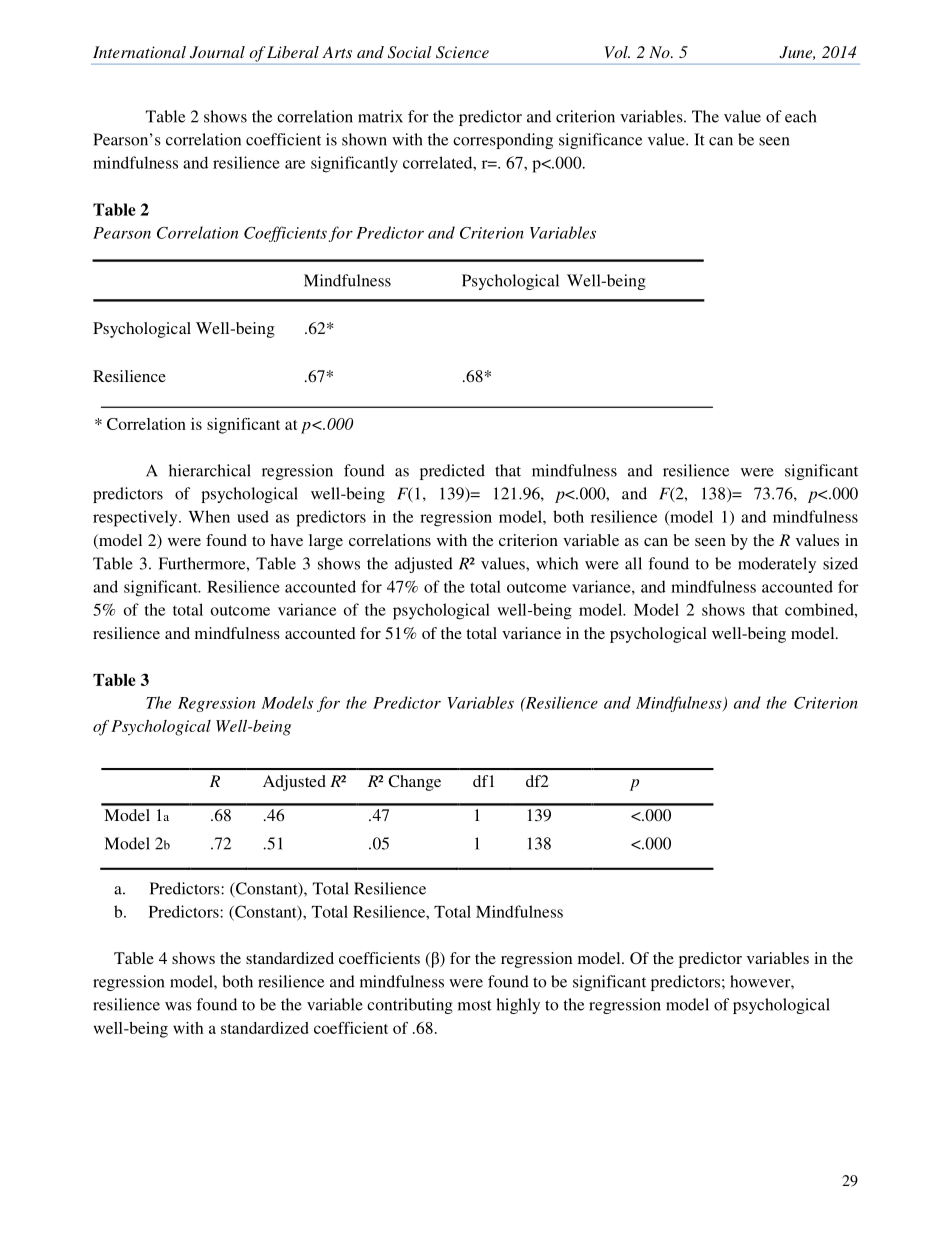 The height and width of the document is (1233, 952). What do you see at coordinates (801, 116) in the document?
I see `each` at bounding box center [801, 116].
